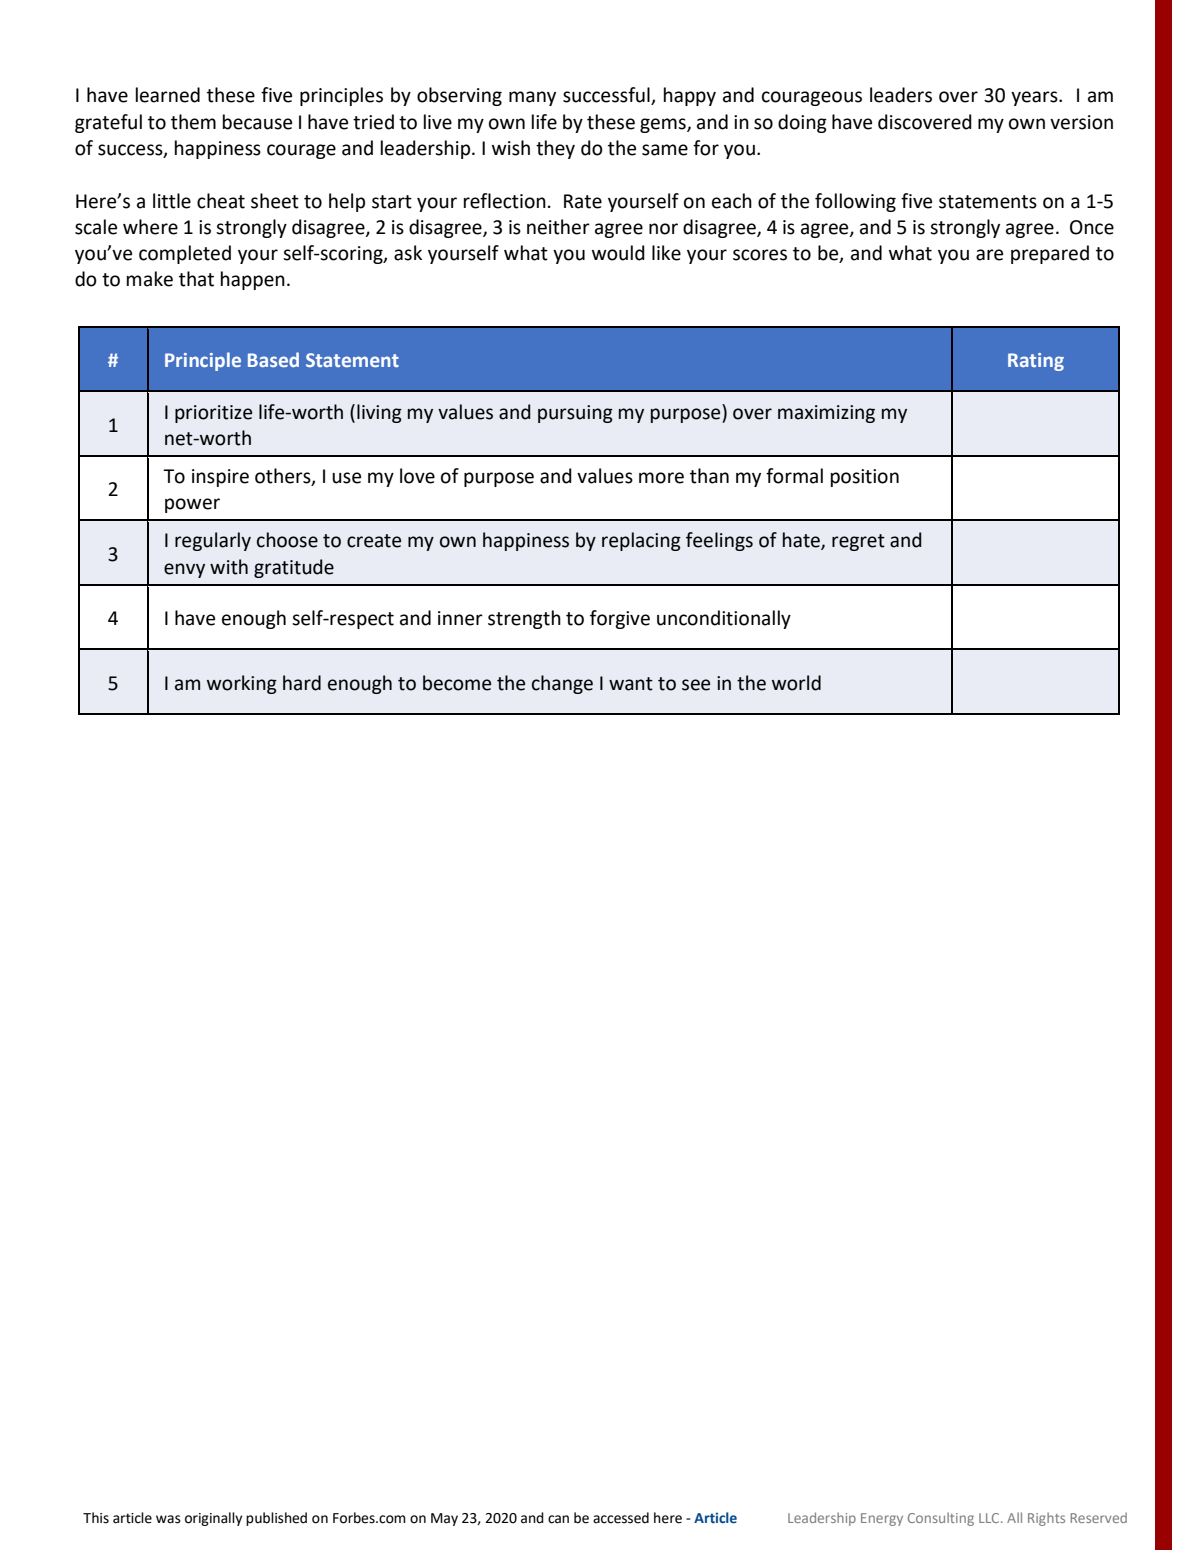 The width and height of the image is (1198, 1550). What do you see at coordinates (242, 684) in the image?
I see `working` at bounding box center [242, 684].
